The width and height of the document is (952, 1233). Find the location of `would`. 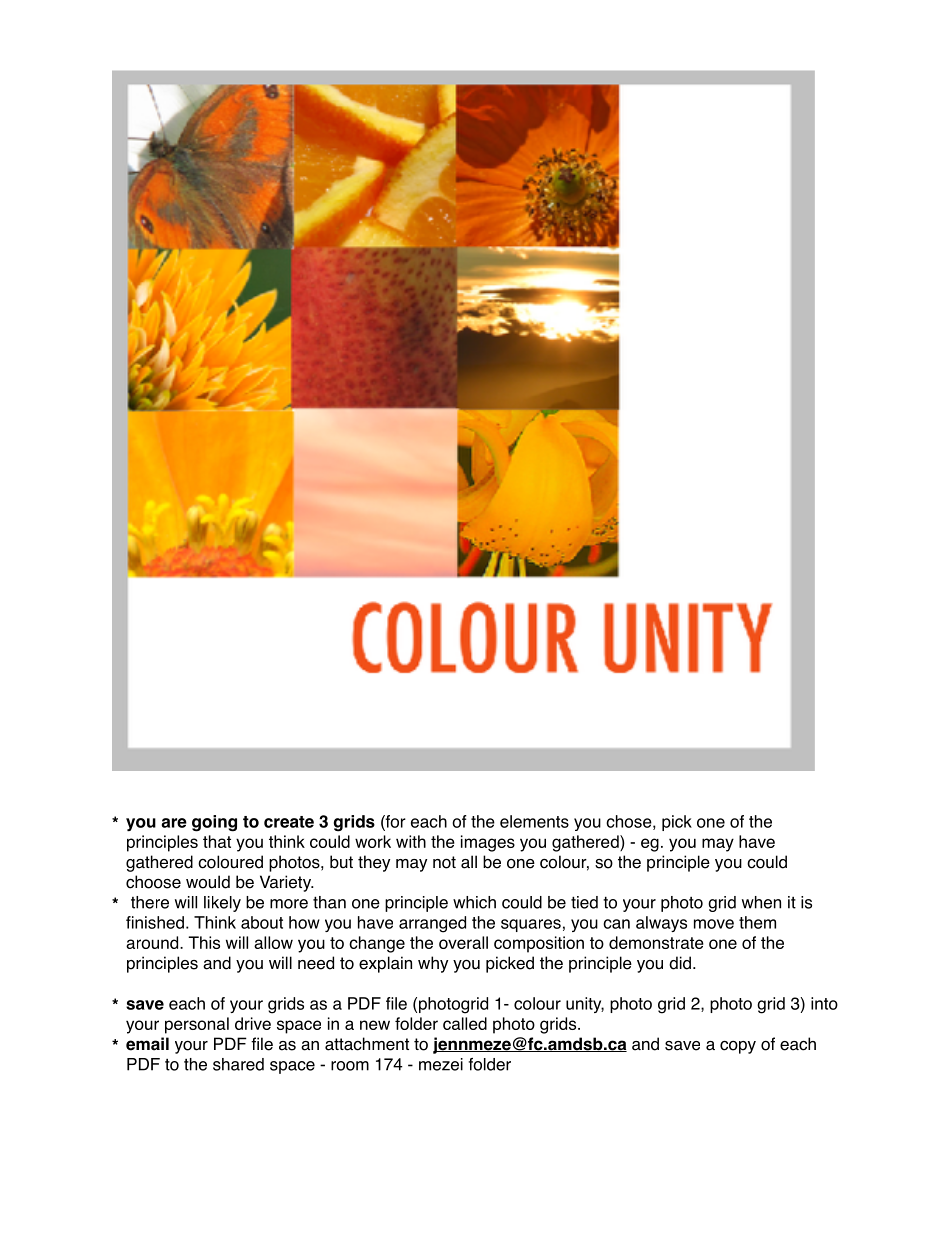

would is located at coordinates (208, 882).
